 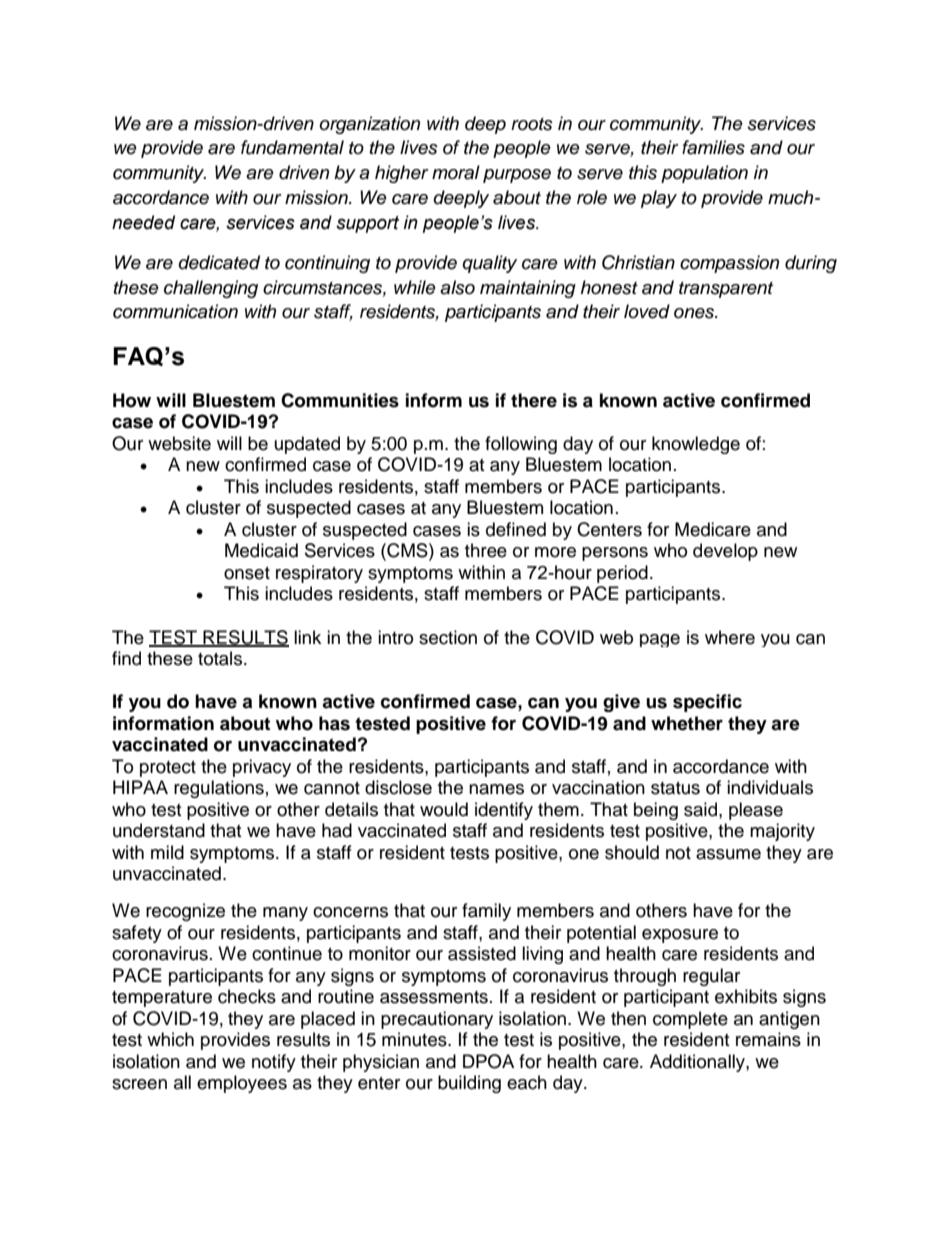 I want to click on where, so click(x=730, y=637).
